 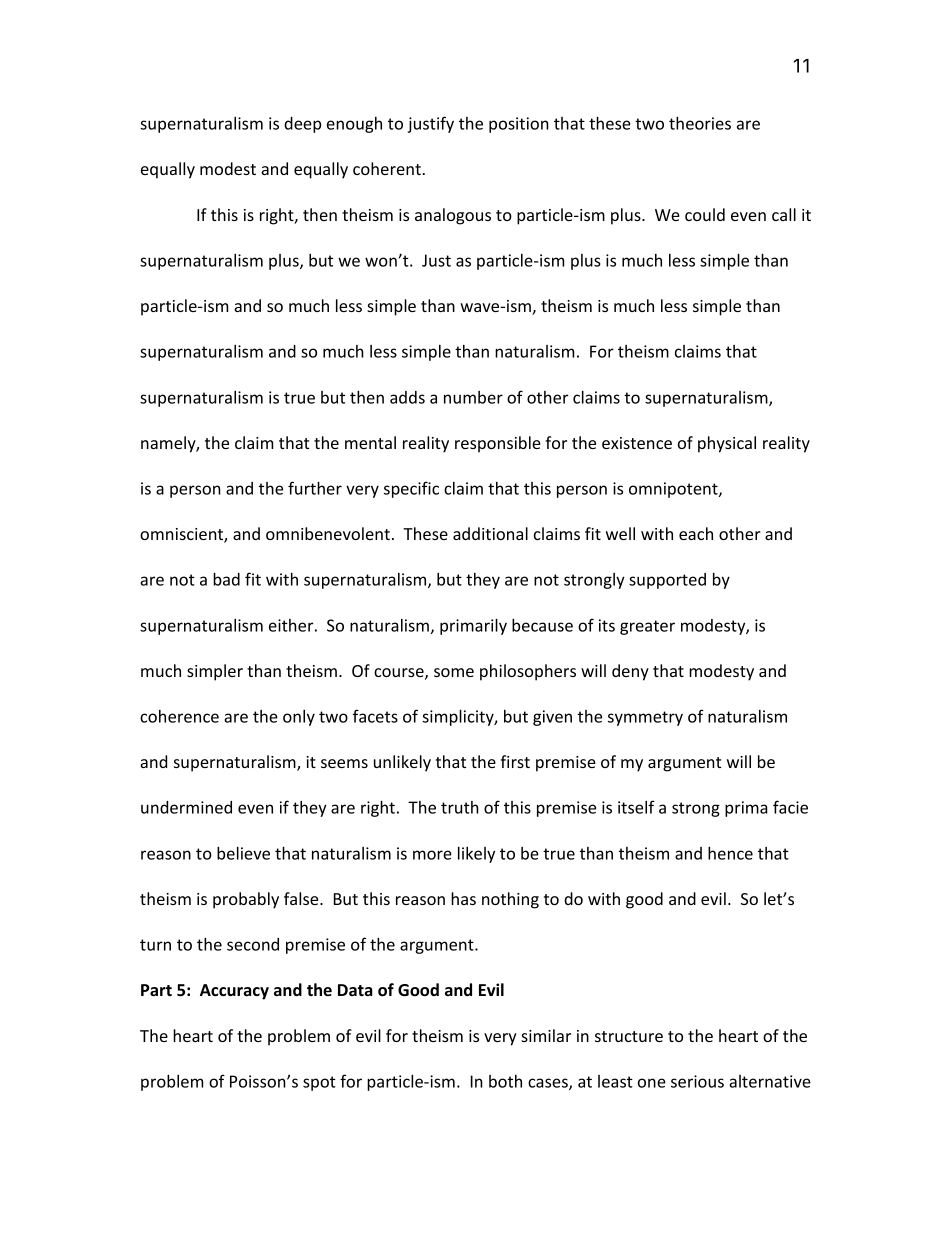 I want to click on first, so click(x=515, y=761).
